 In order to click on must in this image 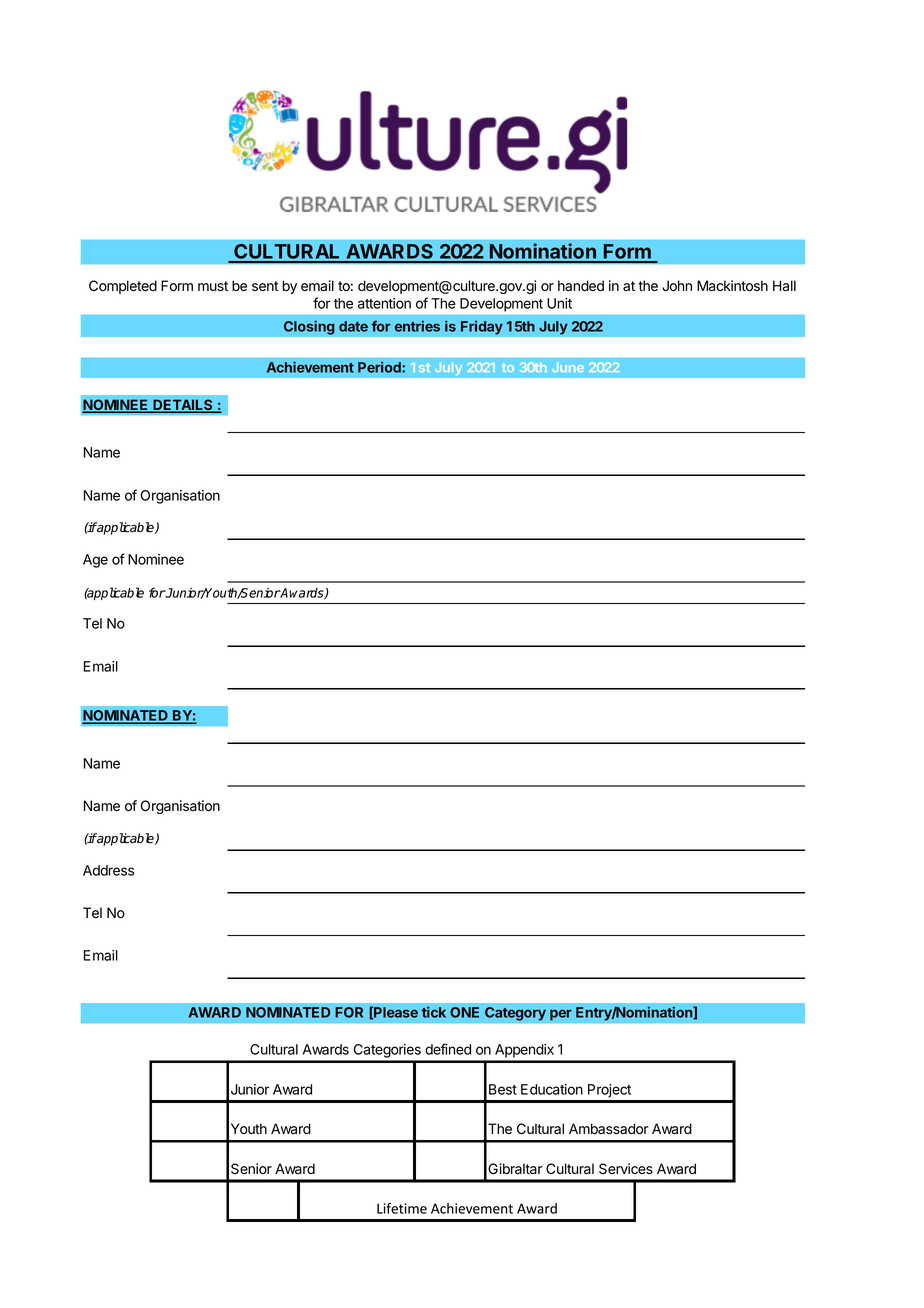, I will do `click(213, 286)`.
